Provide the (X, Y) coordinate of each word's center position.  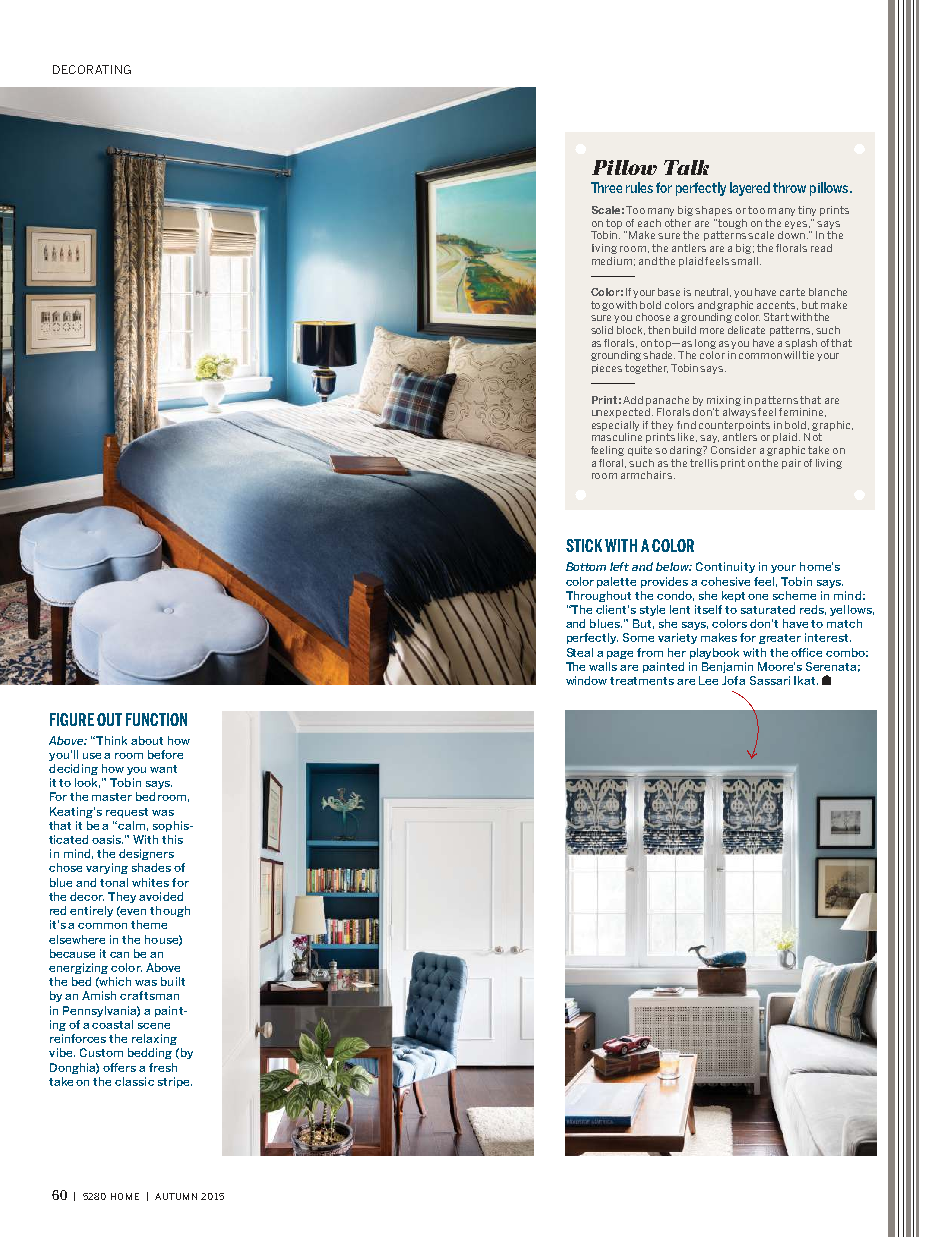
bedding (150, 1053)
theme (149, 924)
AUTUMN (176, 1196)
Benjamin (727, 667)
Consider (733, 450)
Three (606, 187)
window (586, 680)
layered (750, 189)
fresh (163, 1067)
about (147, 740)
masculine (617, 437)
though (170, 911)
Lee (708, 680)
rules (639, 187)
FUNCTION (156, 719)
